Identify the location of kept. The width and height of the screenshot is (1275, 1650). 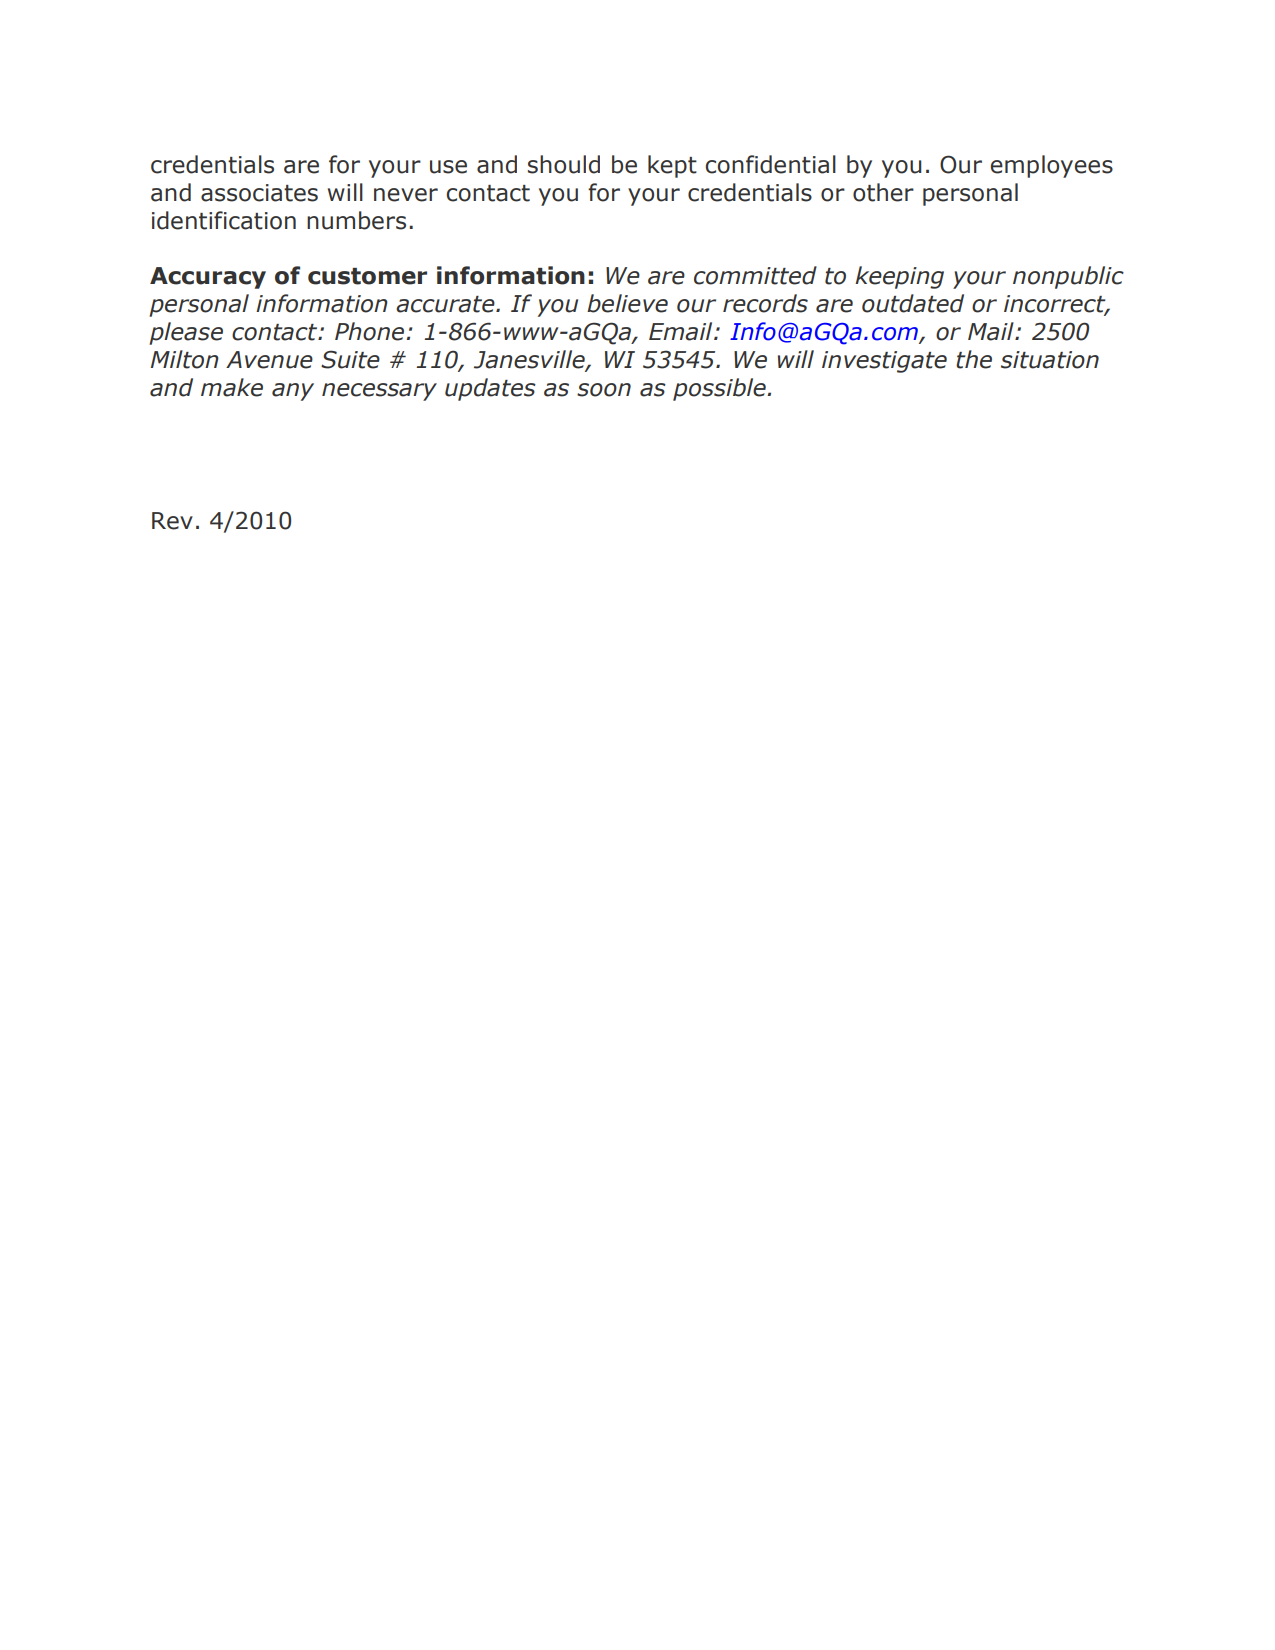
(672, 166).
